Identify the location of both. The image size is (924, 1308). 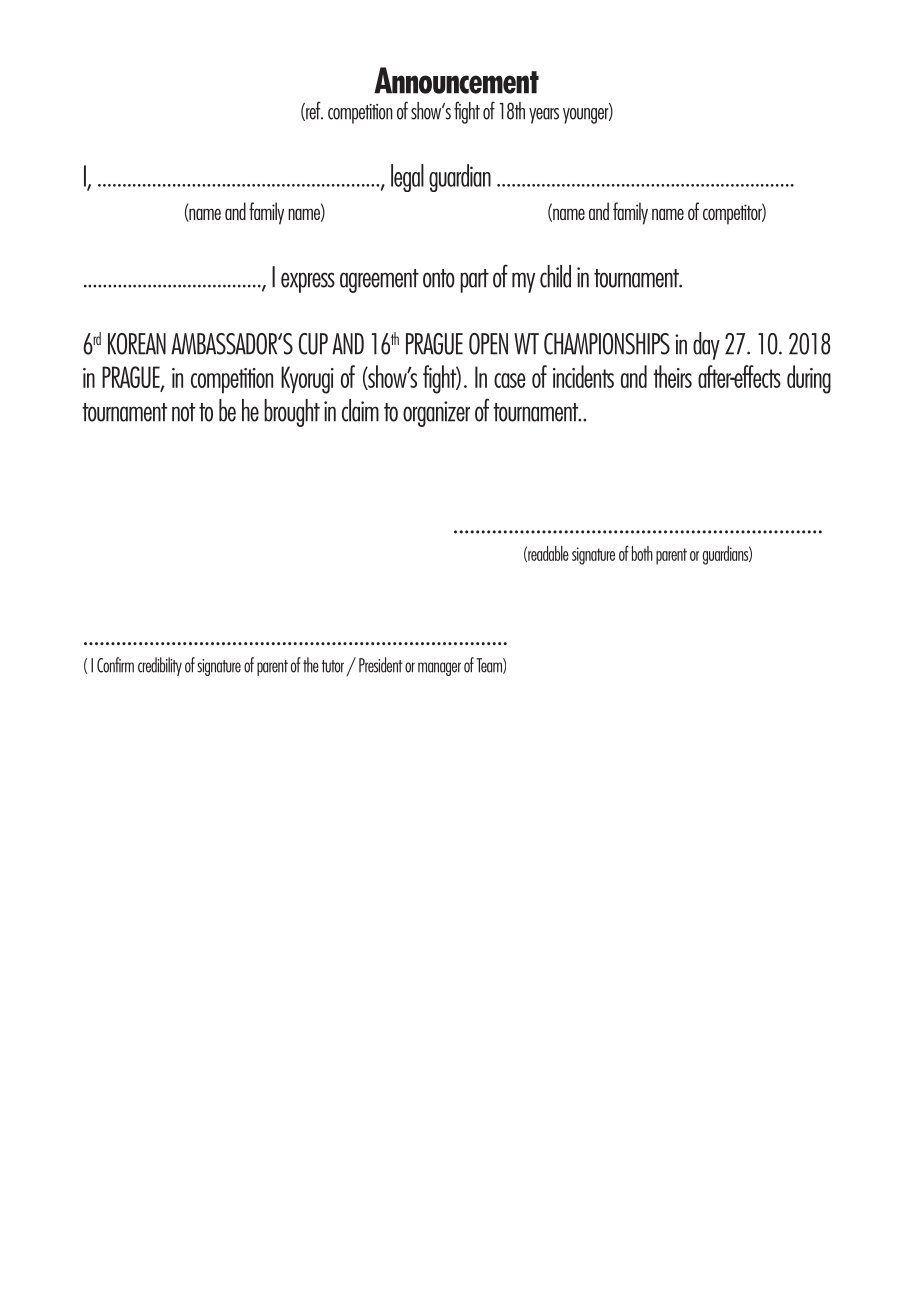
(642, 553).
